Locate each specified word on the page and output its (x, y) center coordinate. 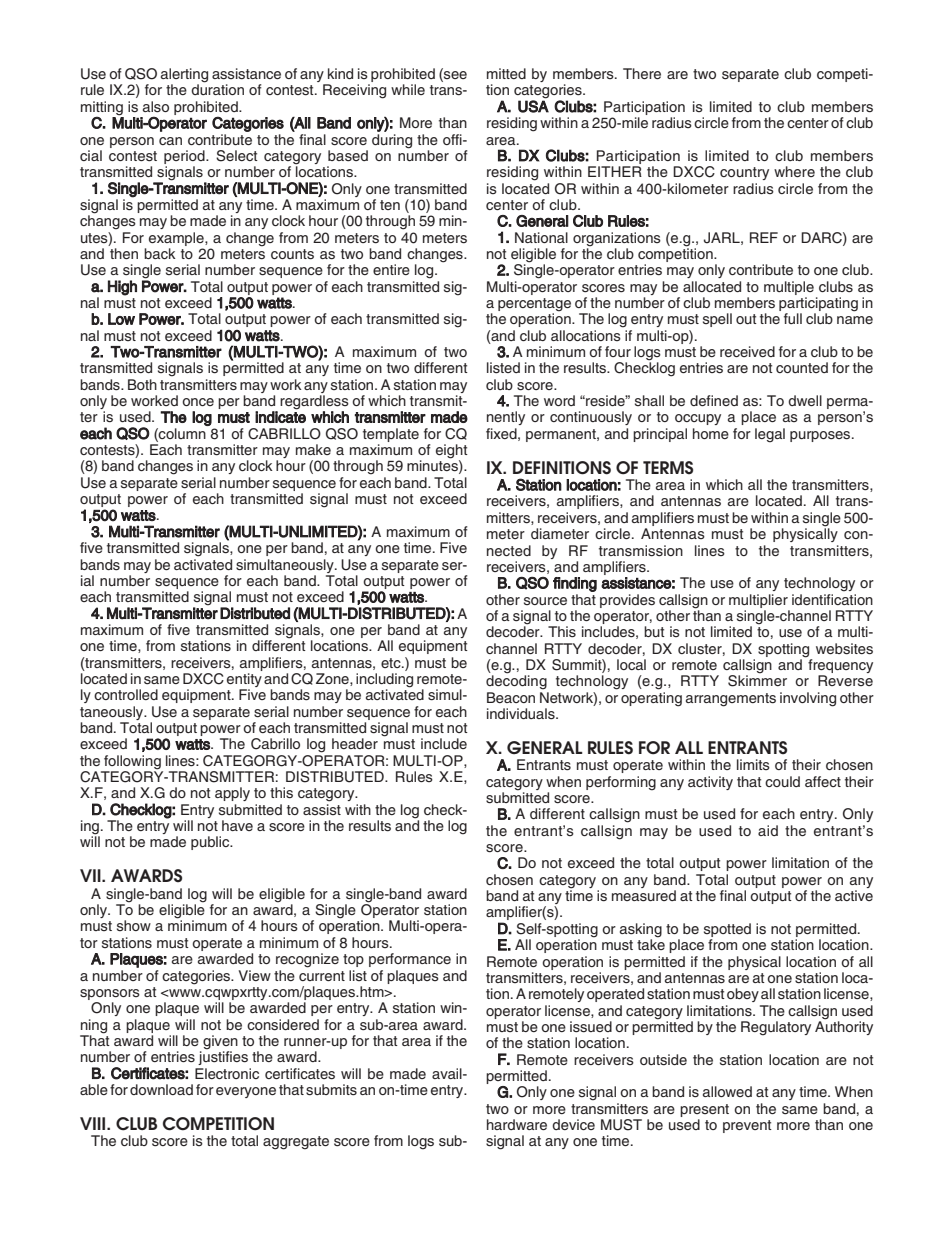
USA (533, 105)
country (744, 173)
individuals (522, 714)
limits (753, 764)
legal (770, 435)
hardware (517, 1124)
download (161, 1089)
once (198, 402)
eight (452, 452)
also (156, 107)
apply (232, 794)
